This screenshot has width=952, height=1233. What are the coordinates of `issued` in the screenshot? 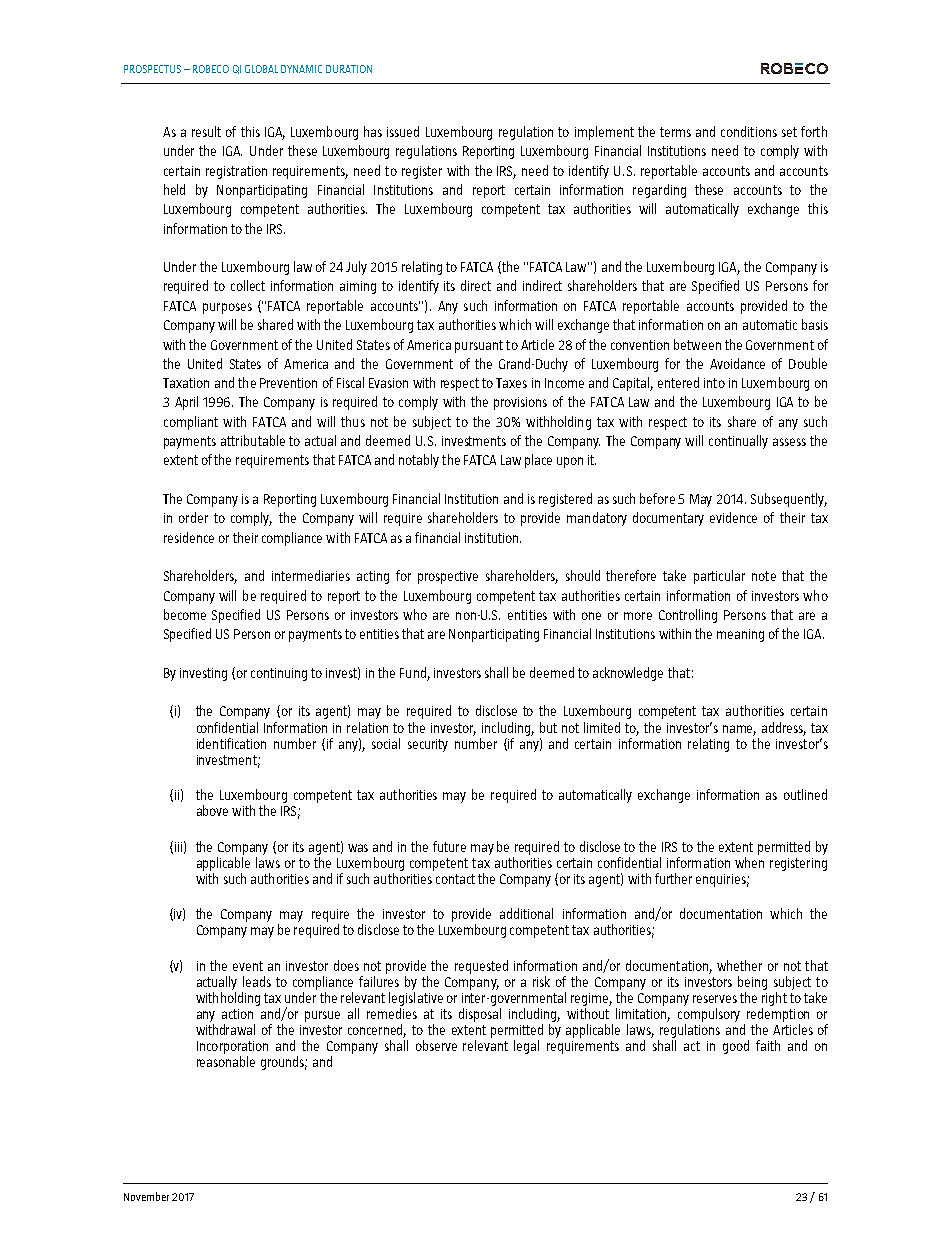 It's located at (403, 131).
